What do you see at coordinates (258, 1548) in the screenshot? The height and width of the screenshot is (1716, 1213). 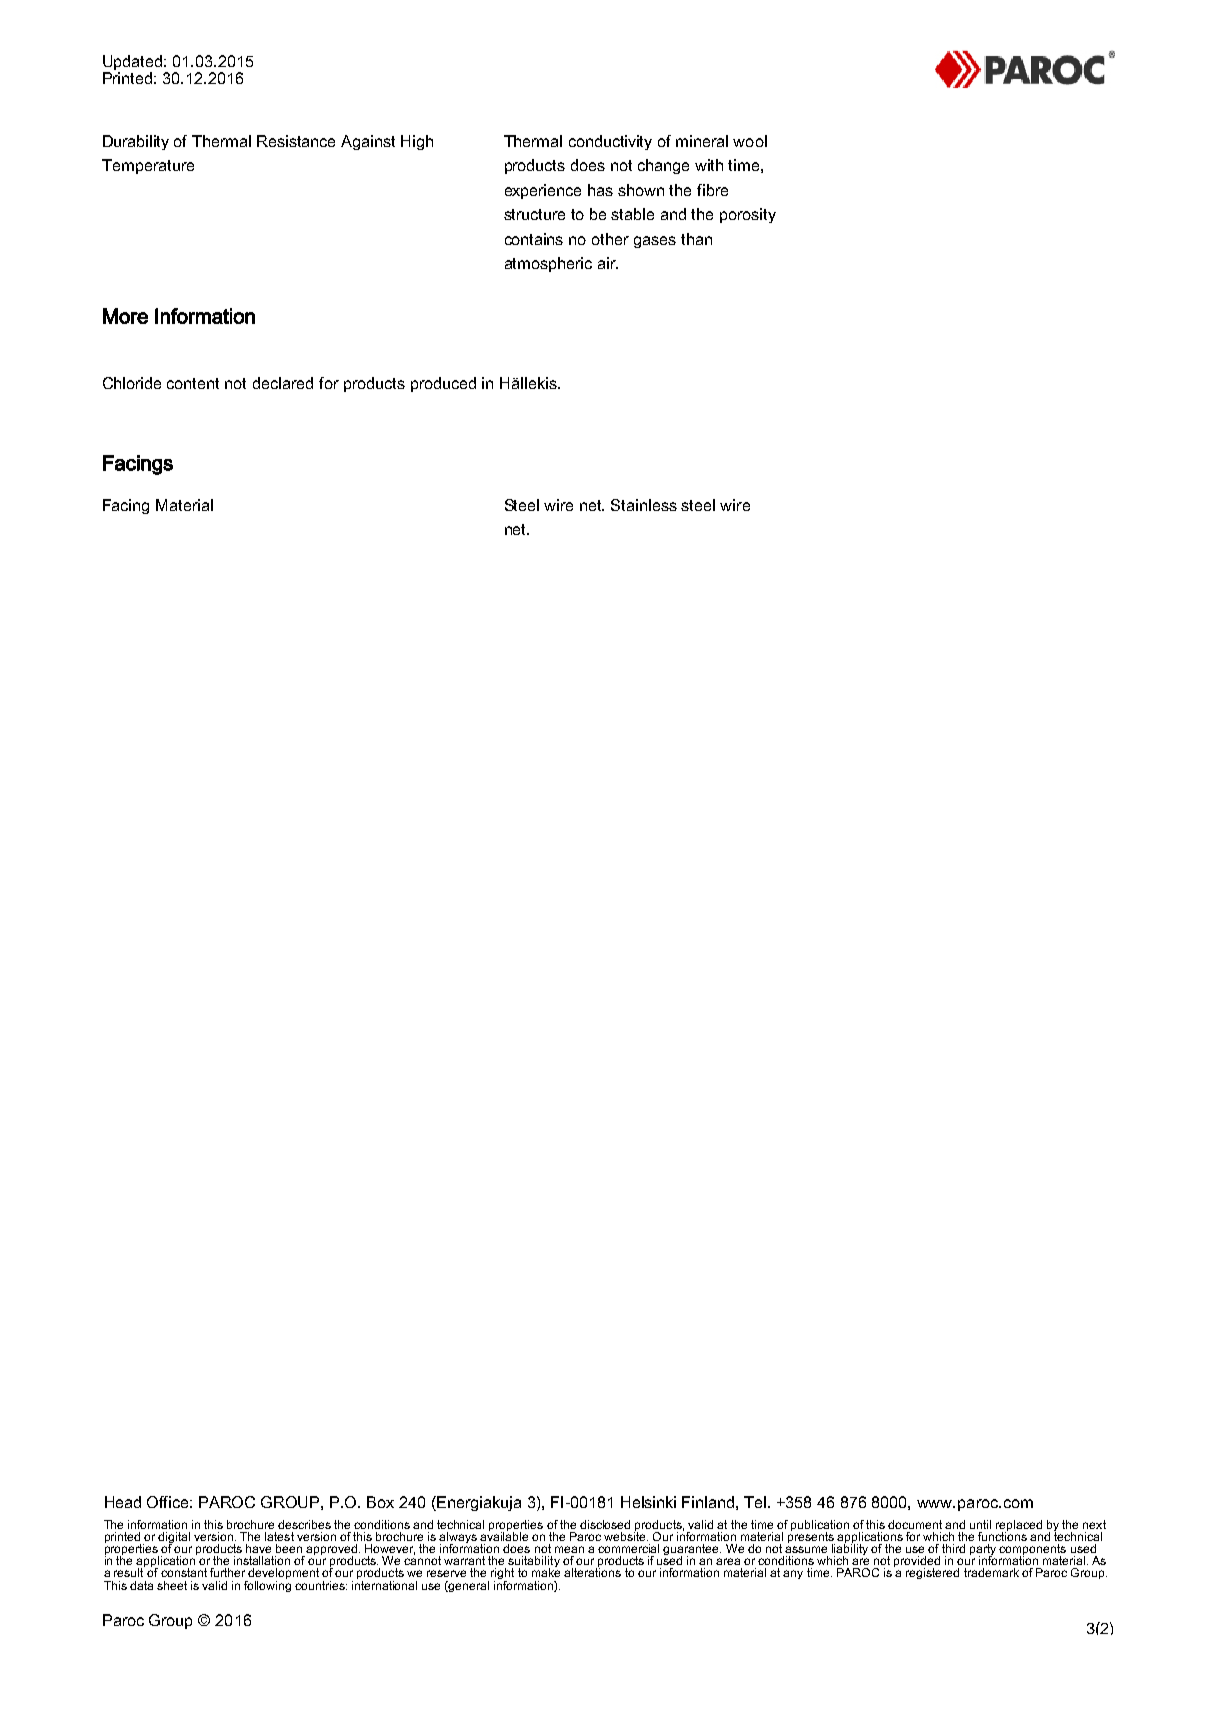 I see `have` at bounding box center [258, 1548].
